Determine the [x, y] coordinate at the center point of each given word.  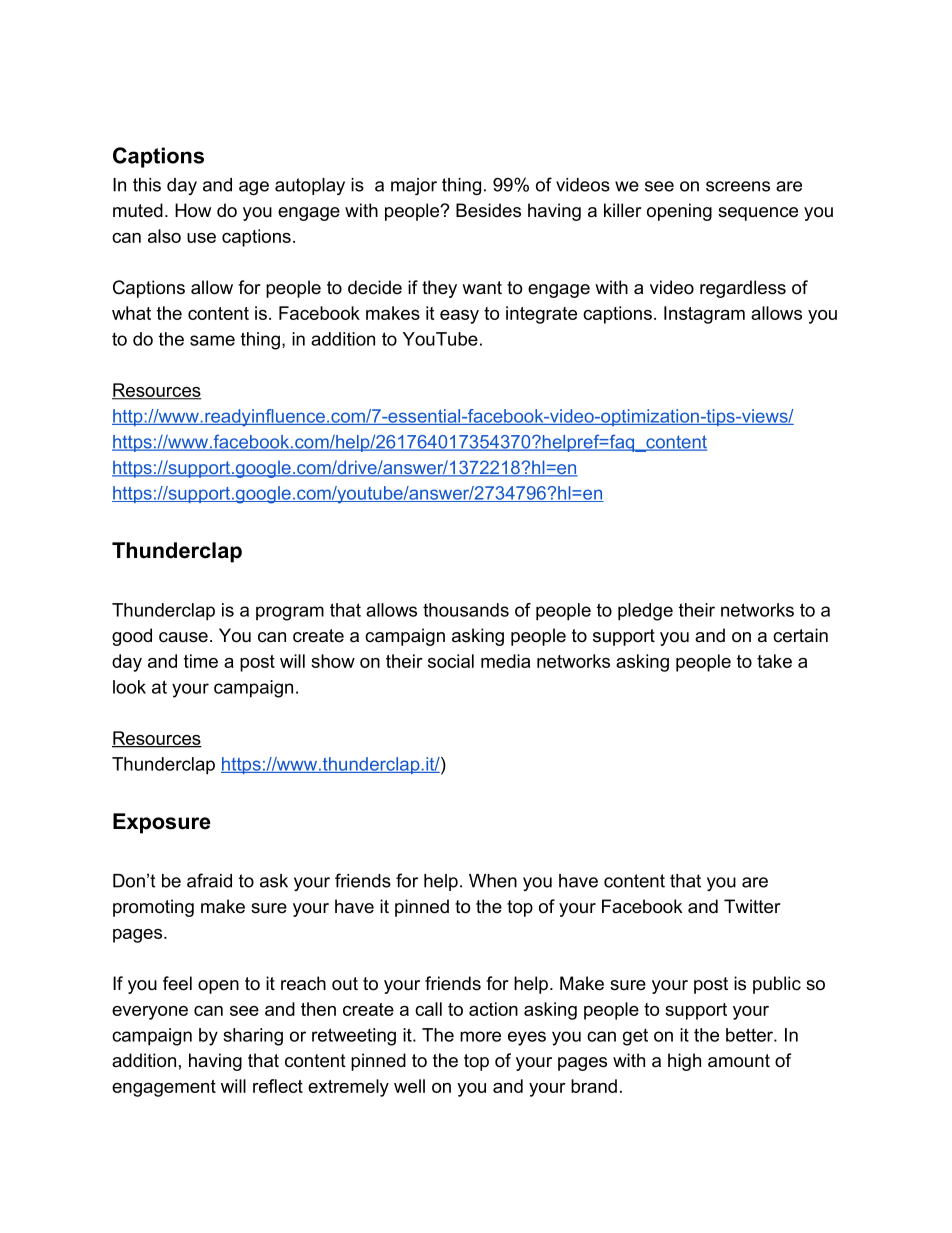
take [774, 661]
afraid [209, 880]
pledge [645, 612]
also [164, 236]
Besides [488, 210]
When [493, 881]
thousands [466, 610]
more [480, 1036]
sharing [253, 1037]
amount [739, 1061]
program [290, 613]
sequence [758, 214]
